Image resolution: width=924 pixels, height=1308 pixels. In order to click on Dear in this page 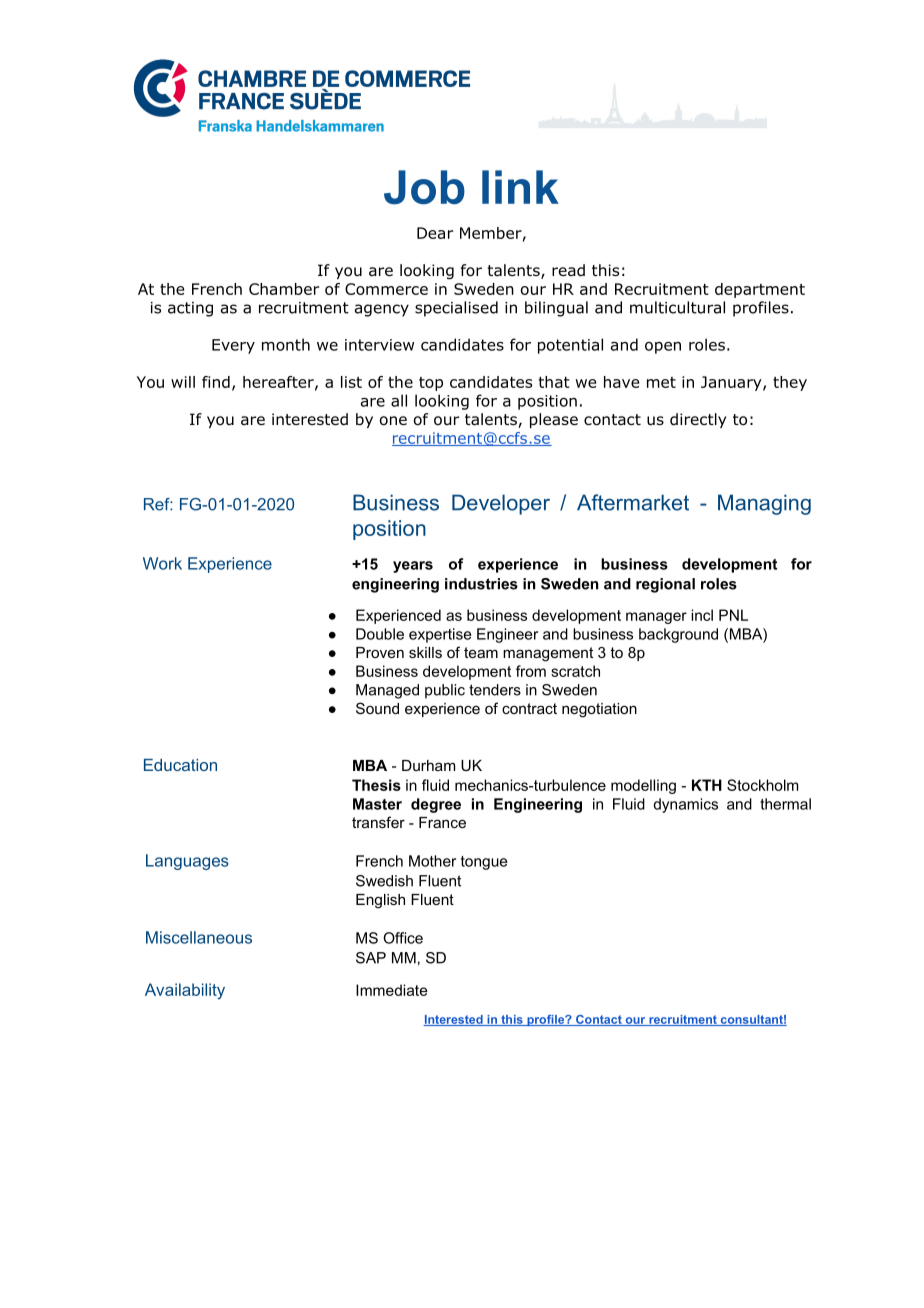, I will do `click(435, 233)`.
